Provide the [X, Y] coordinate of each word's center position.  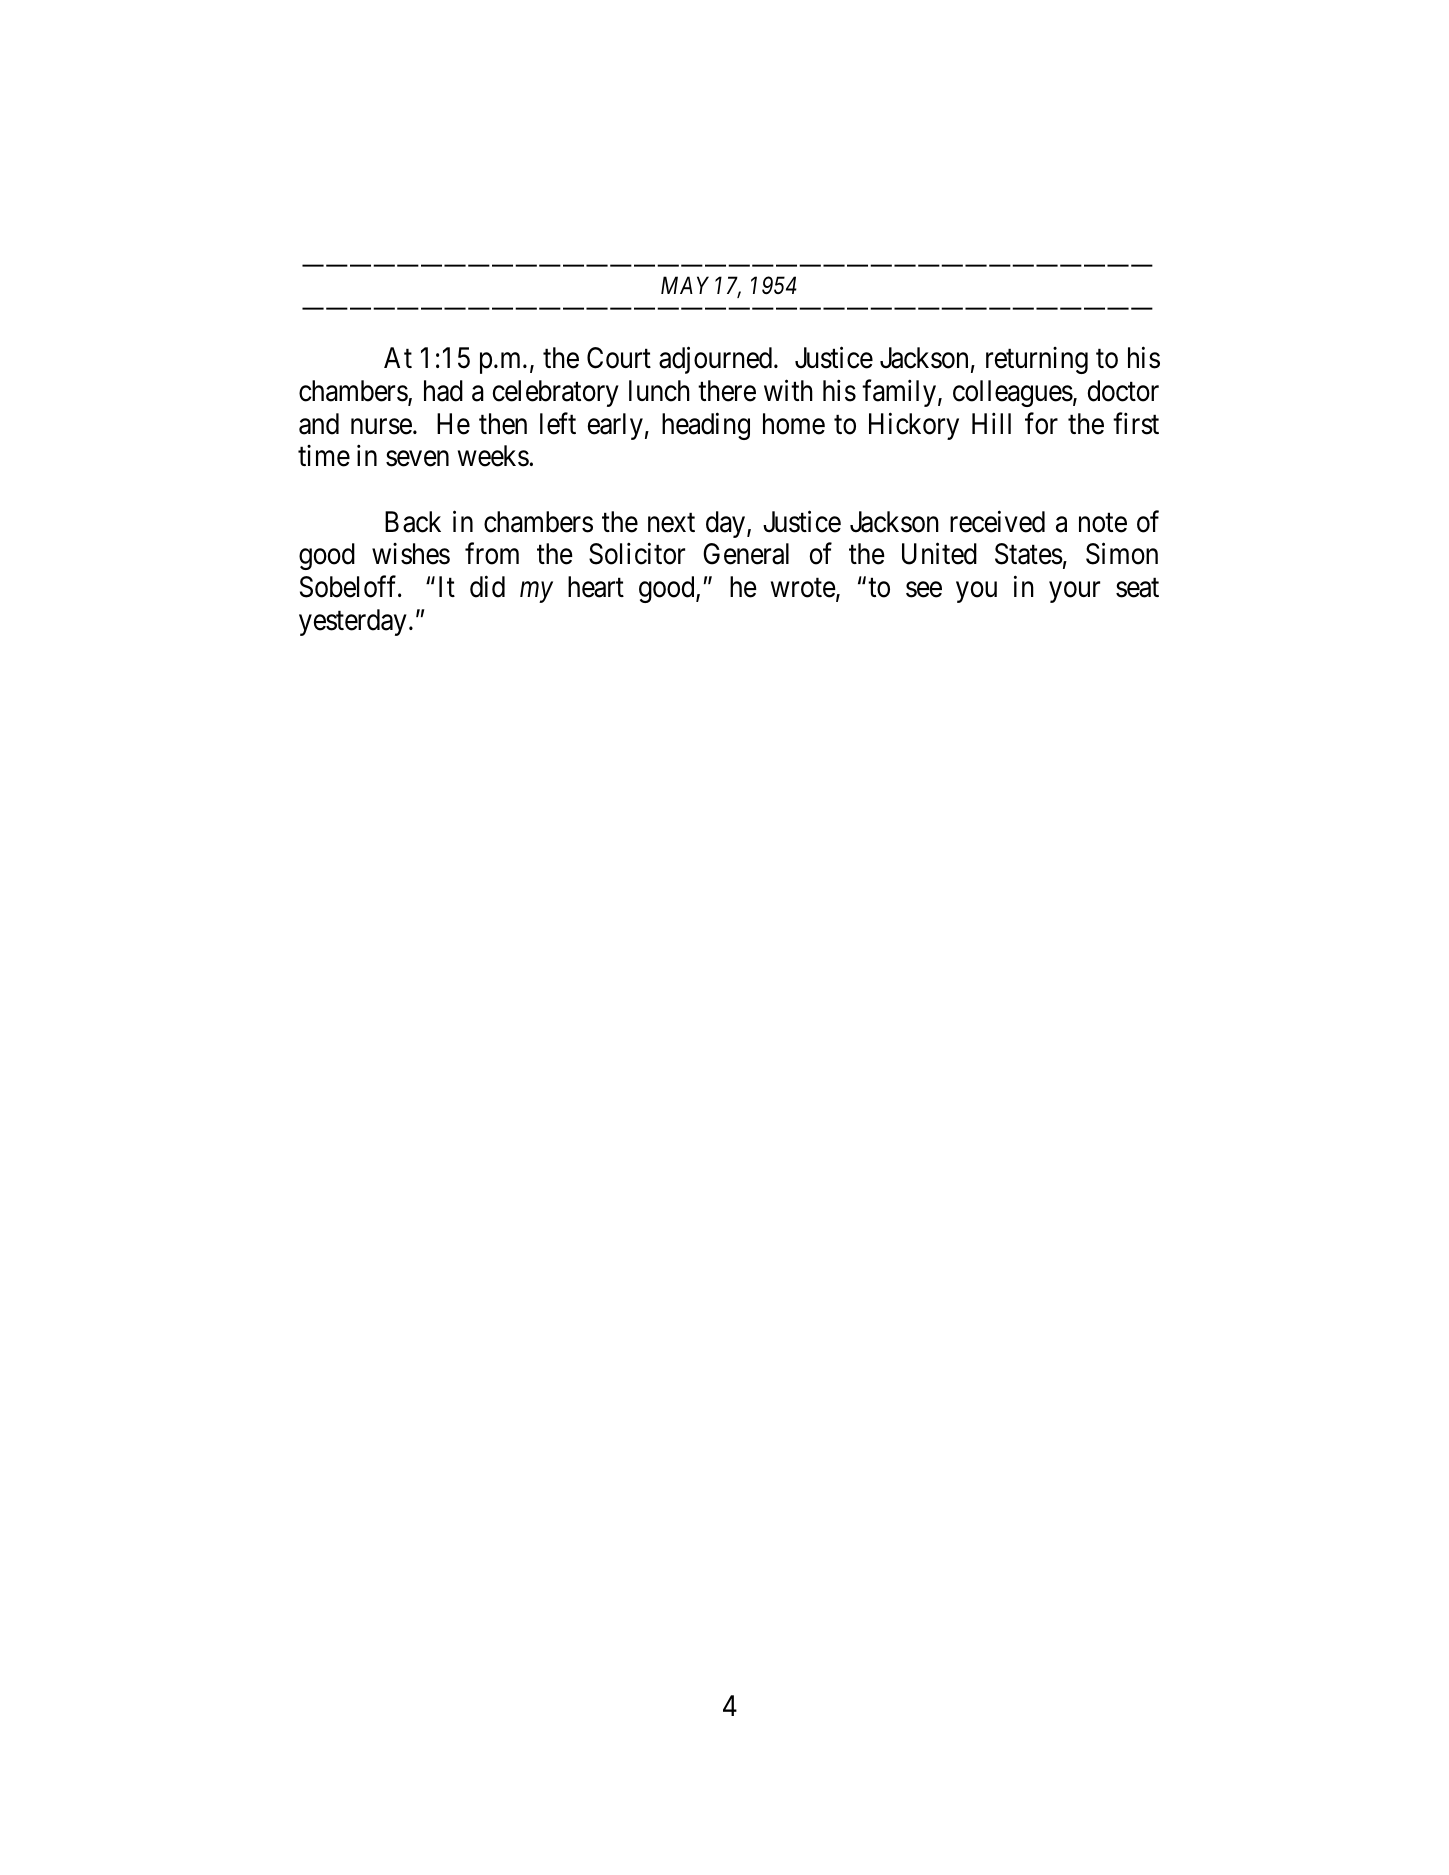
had [443, 391]
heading [706, 426]
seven [417, 459]
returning [1037, 360]
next [671, 523]
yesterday [353, 622]
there [727, 391]
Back [413, 522]
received [997, 521]
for [1041, 423]
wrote [803, 588]
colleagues [1013, 393]
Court [619, 358]
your [1074, 592]
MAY [685, 285]
